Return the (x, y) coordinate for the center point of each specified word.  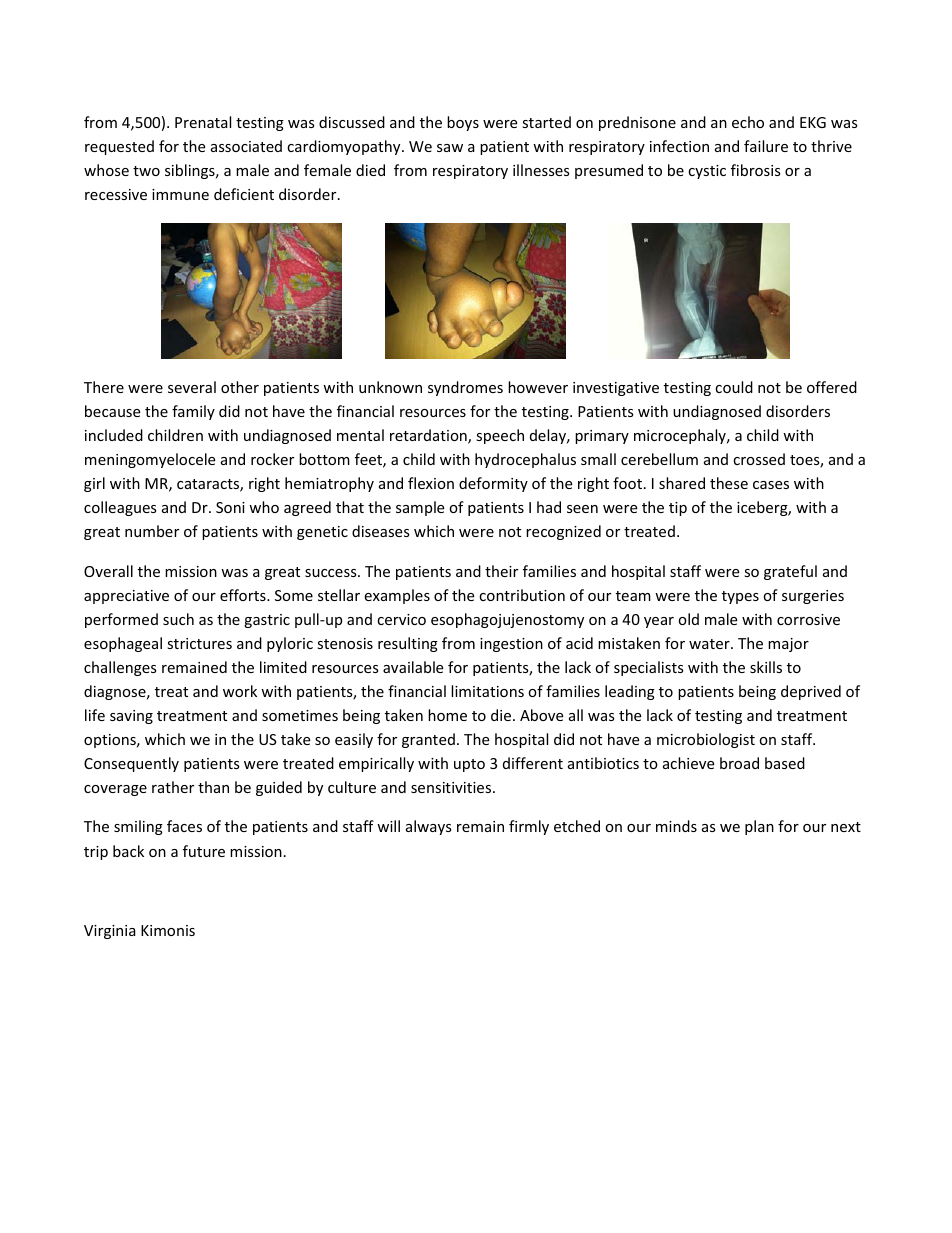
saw (450, 148)
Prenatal (203, 122)
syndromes (465, 388)
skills (766, 667)
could (734, 387)
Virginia (110, 932)
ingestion (511, 645)
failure (766, 146)
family (193, 412)
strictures (199, 643)
